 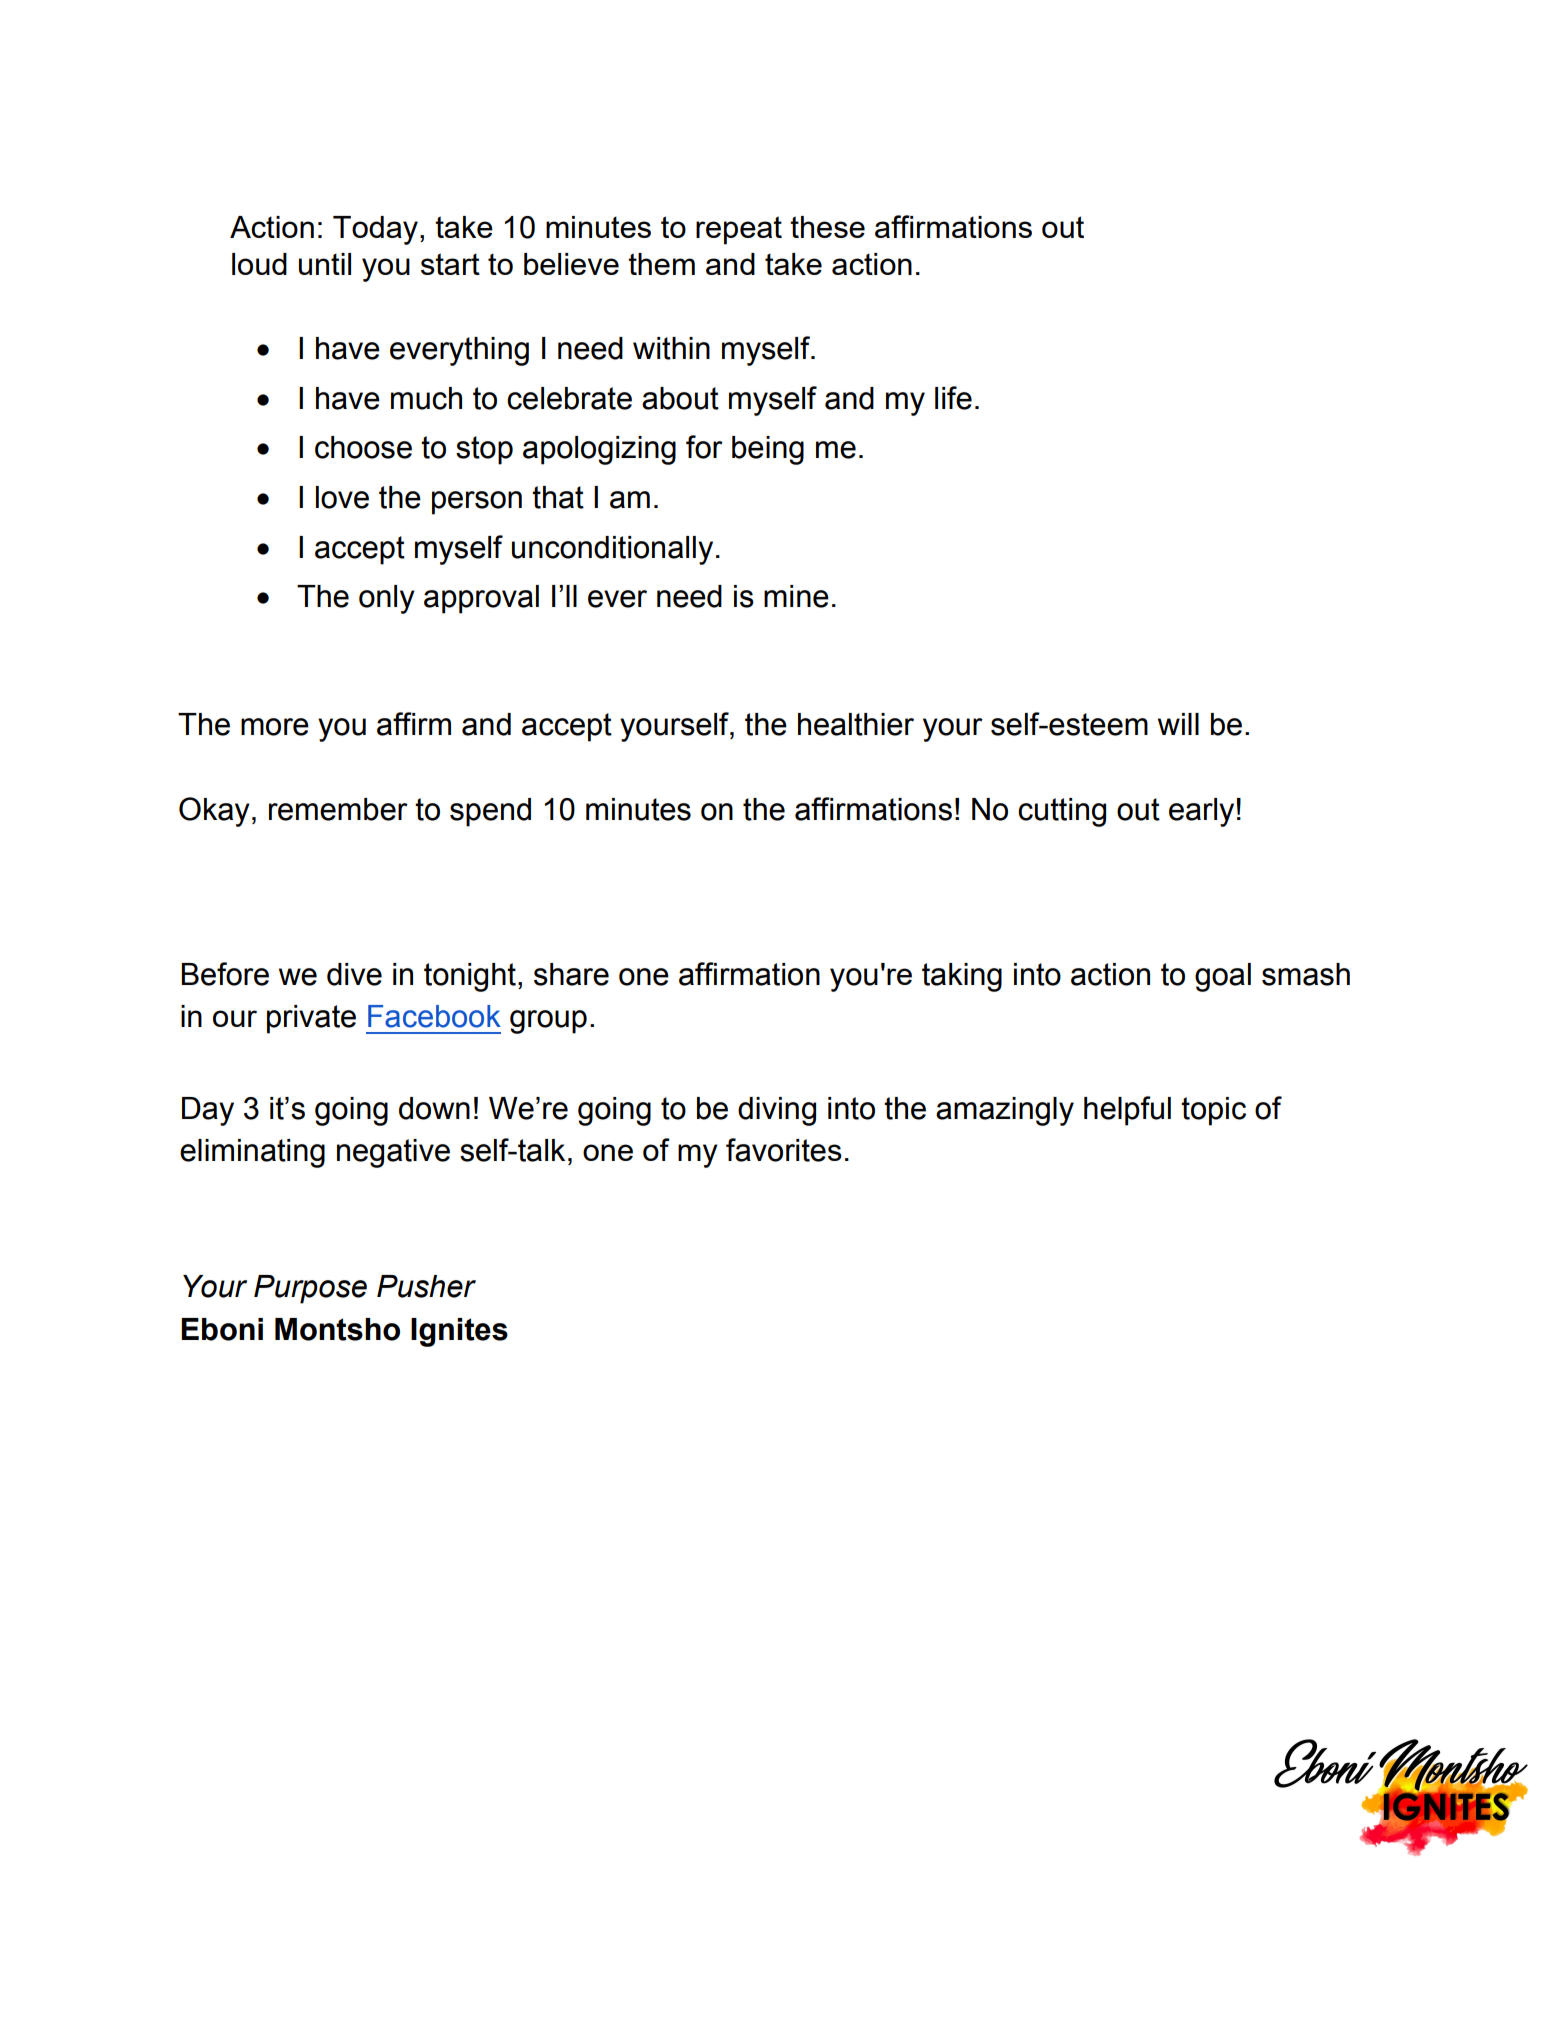 What do you see at coordinates (325, 264) in the page?
I see `until` at bounding box center [325, 264].
